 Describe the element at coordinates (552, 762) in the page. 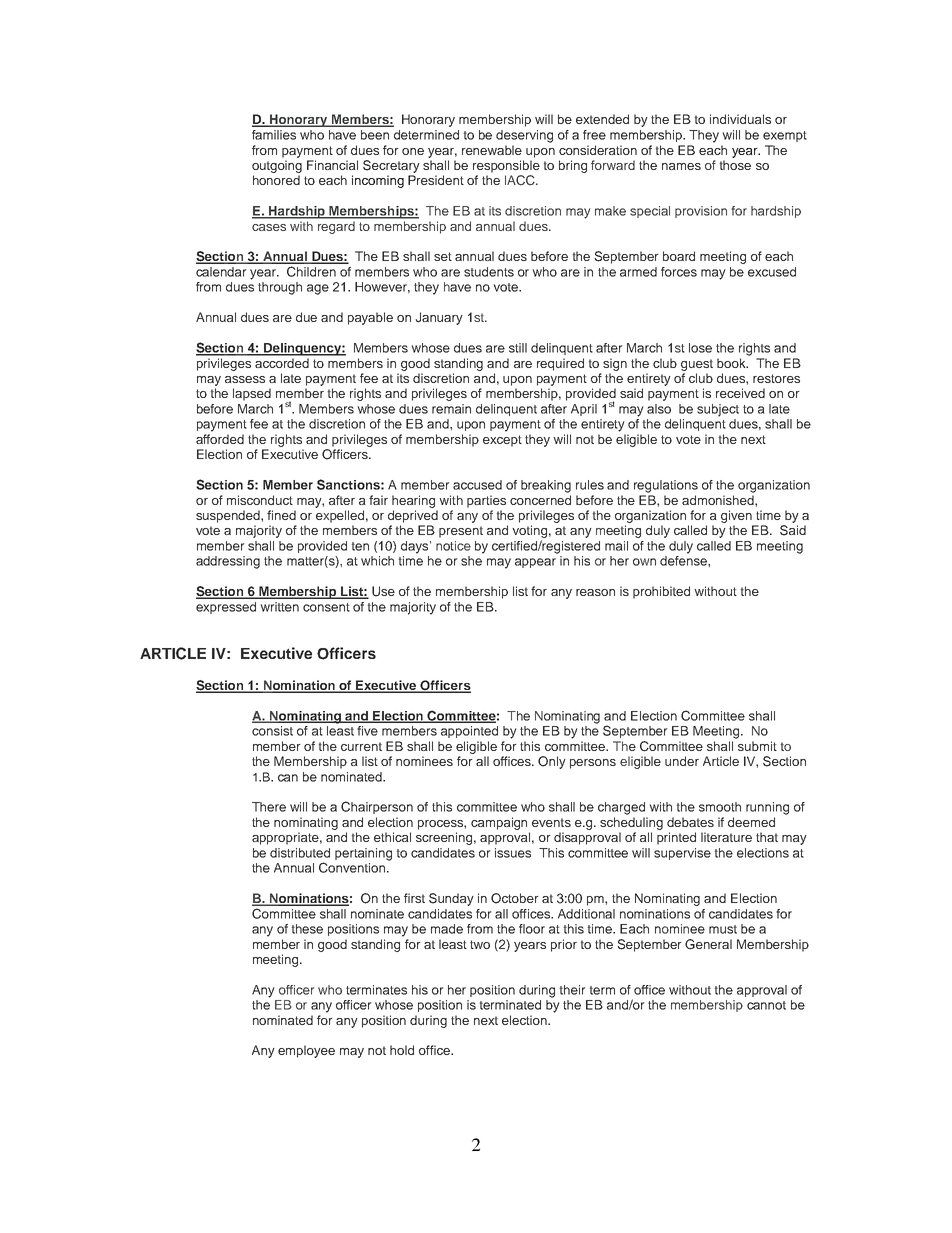

I see `Only` at that location.
